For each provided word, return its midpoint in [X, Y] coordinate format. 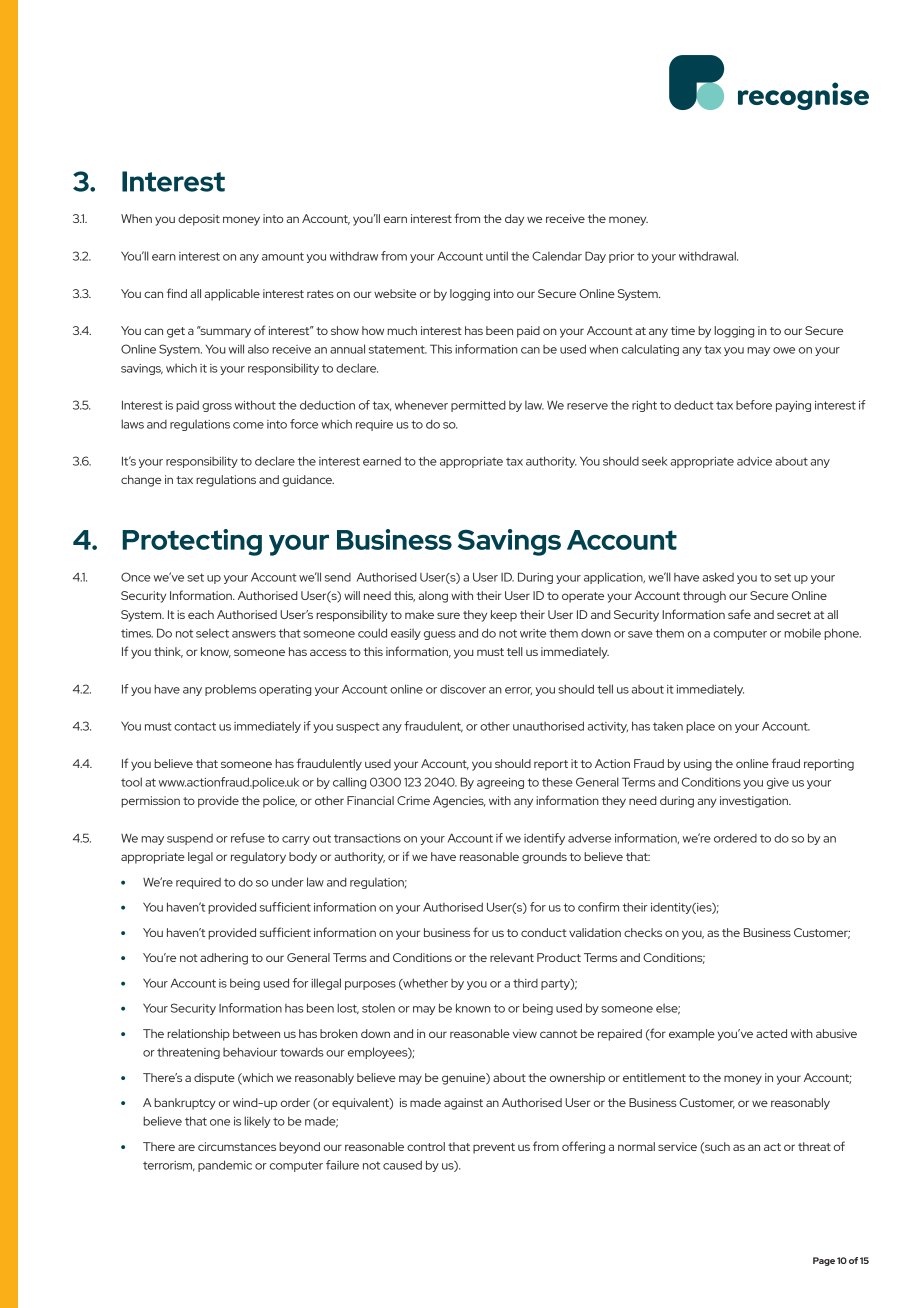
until [497, 256]
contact [195, 726]
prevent [494, 1148]
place [700, 727]
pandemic [225, 1166]
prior [621, 257]
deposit [199, 220]
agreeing [500, 783]
